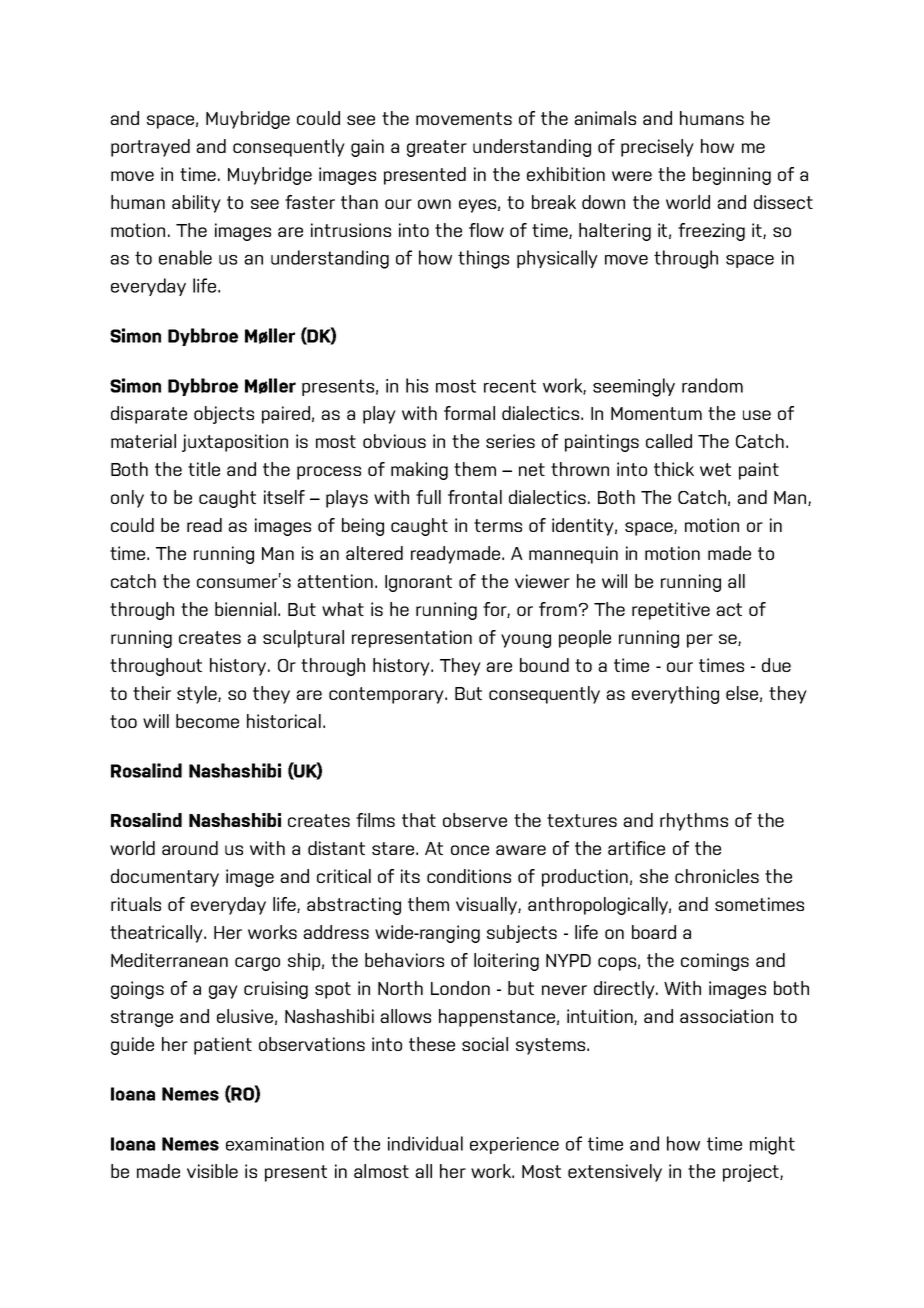 The height and width of the screenshot is (1308, 924). I want to click on objects, so click(224, 415).
